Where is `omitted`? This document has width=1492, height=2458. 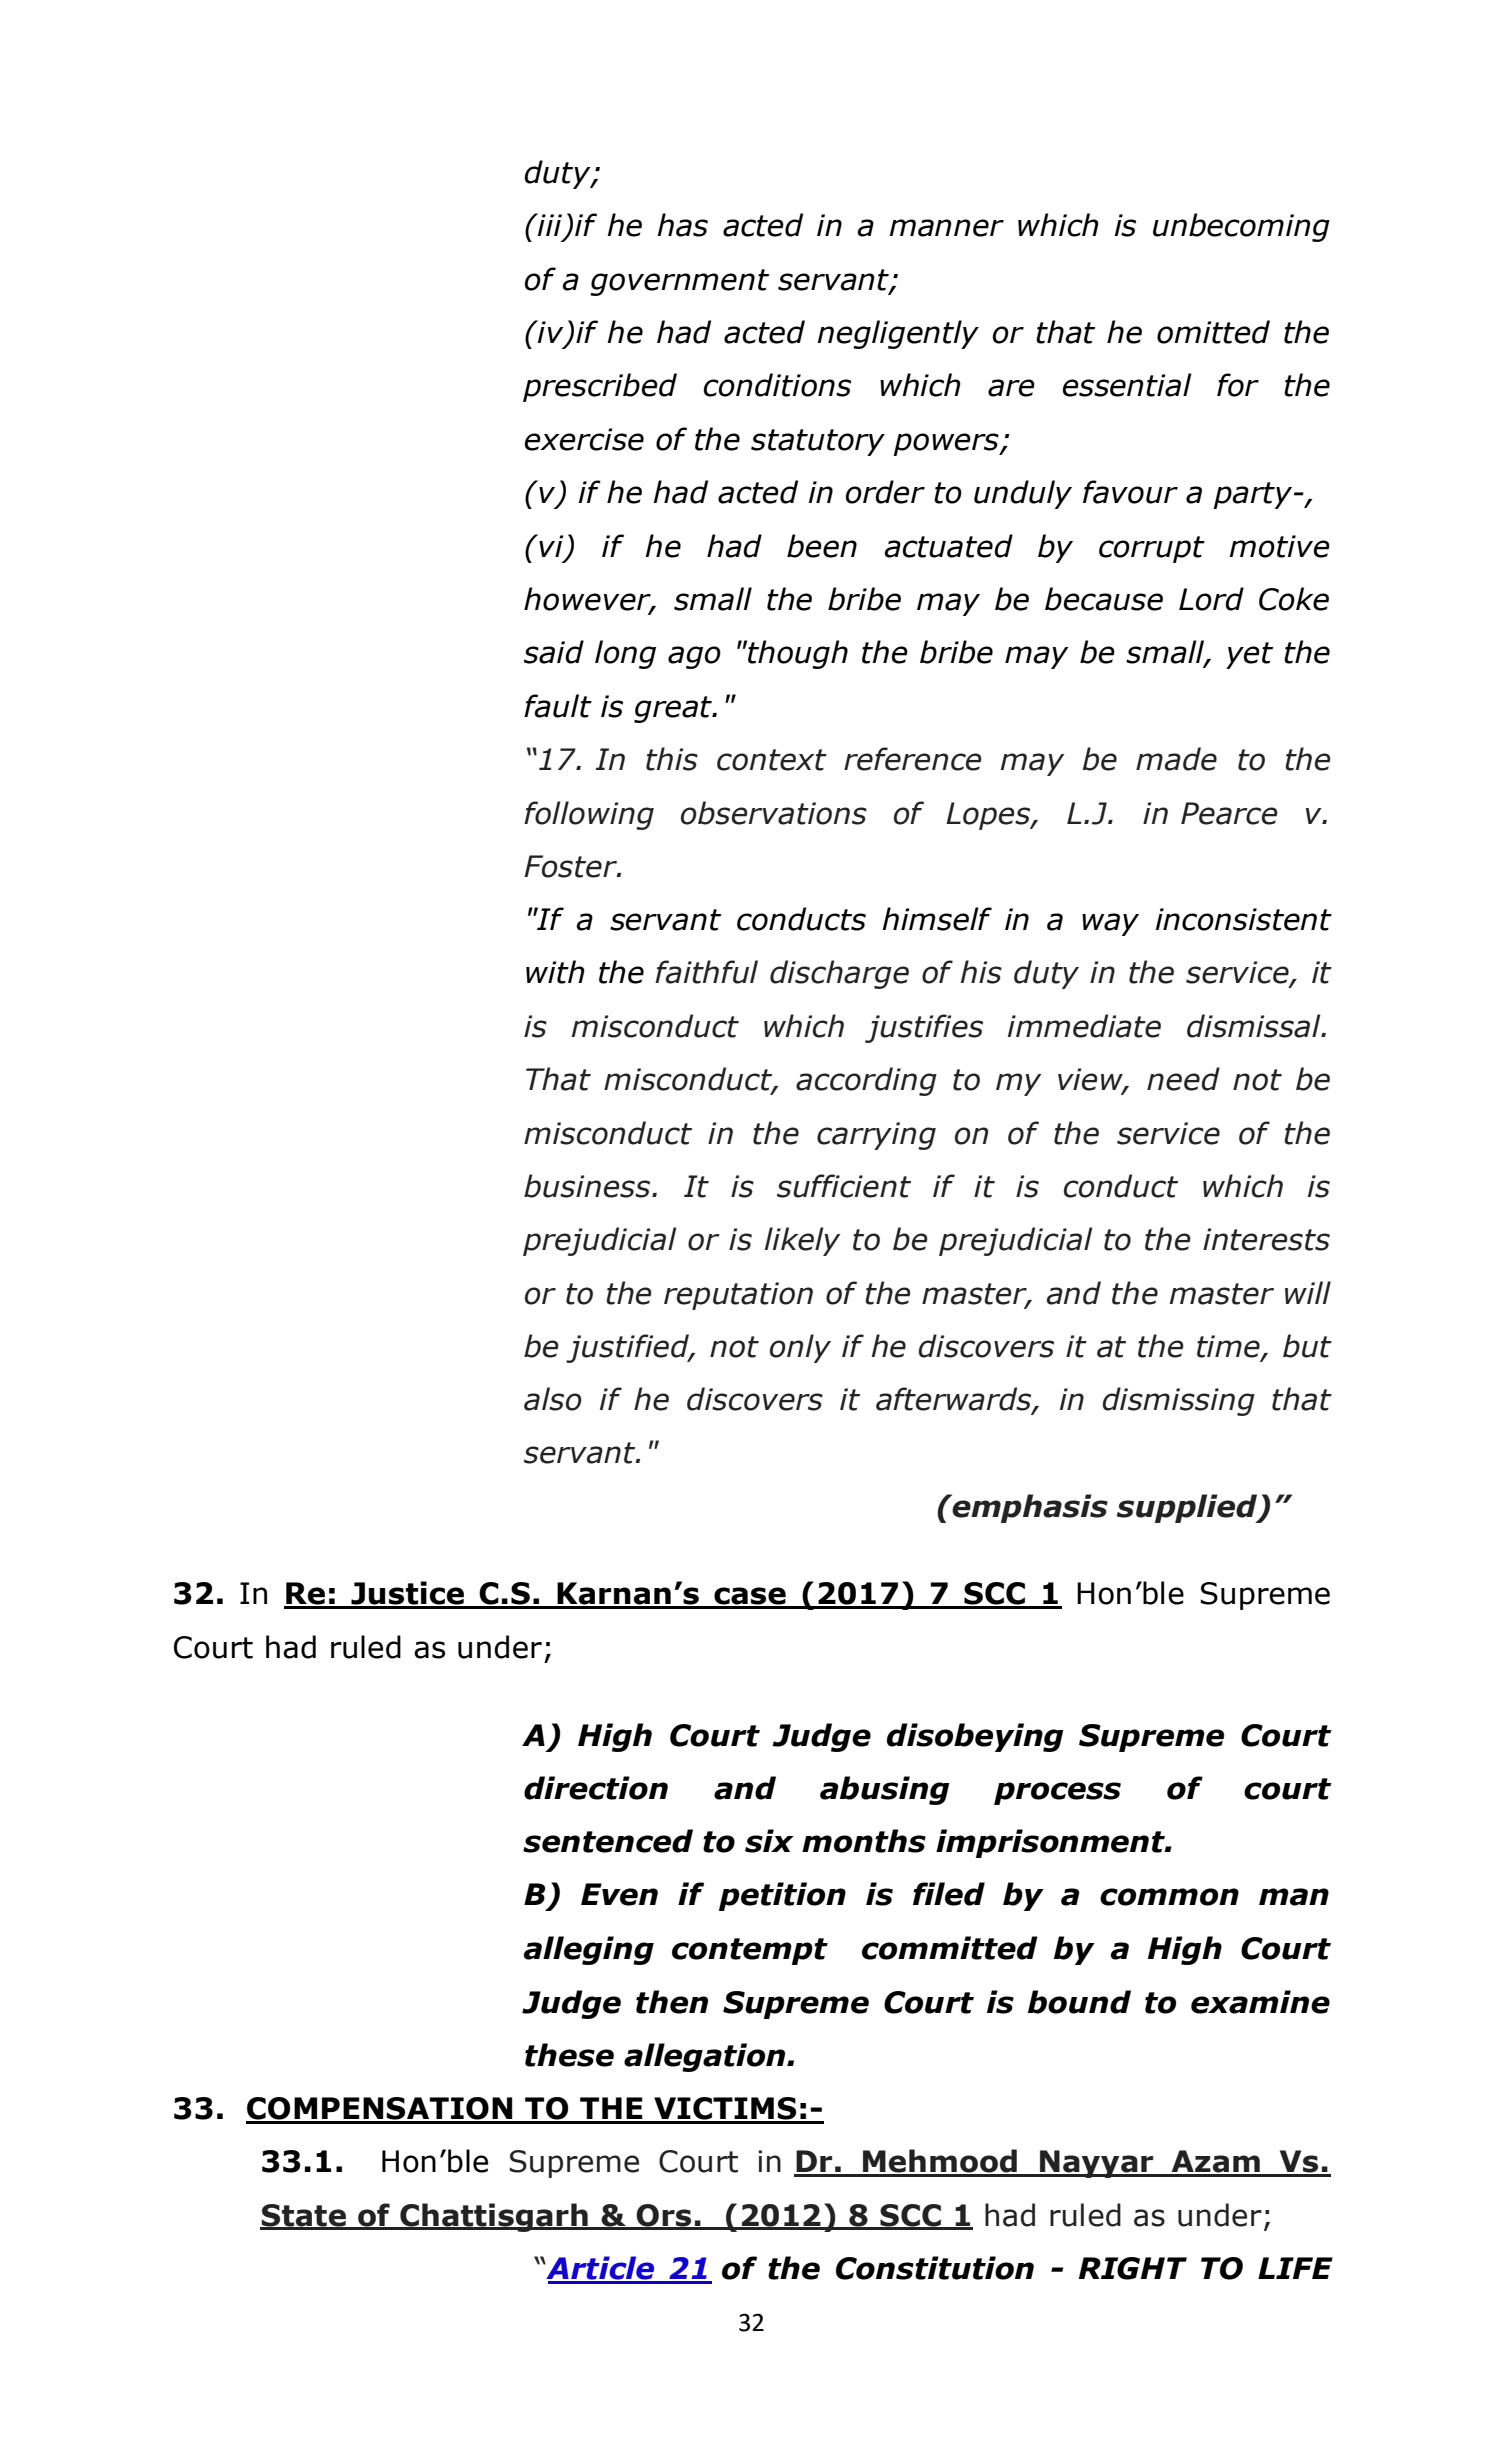
omitted is located at coordinates (1213, 332).
